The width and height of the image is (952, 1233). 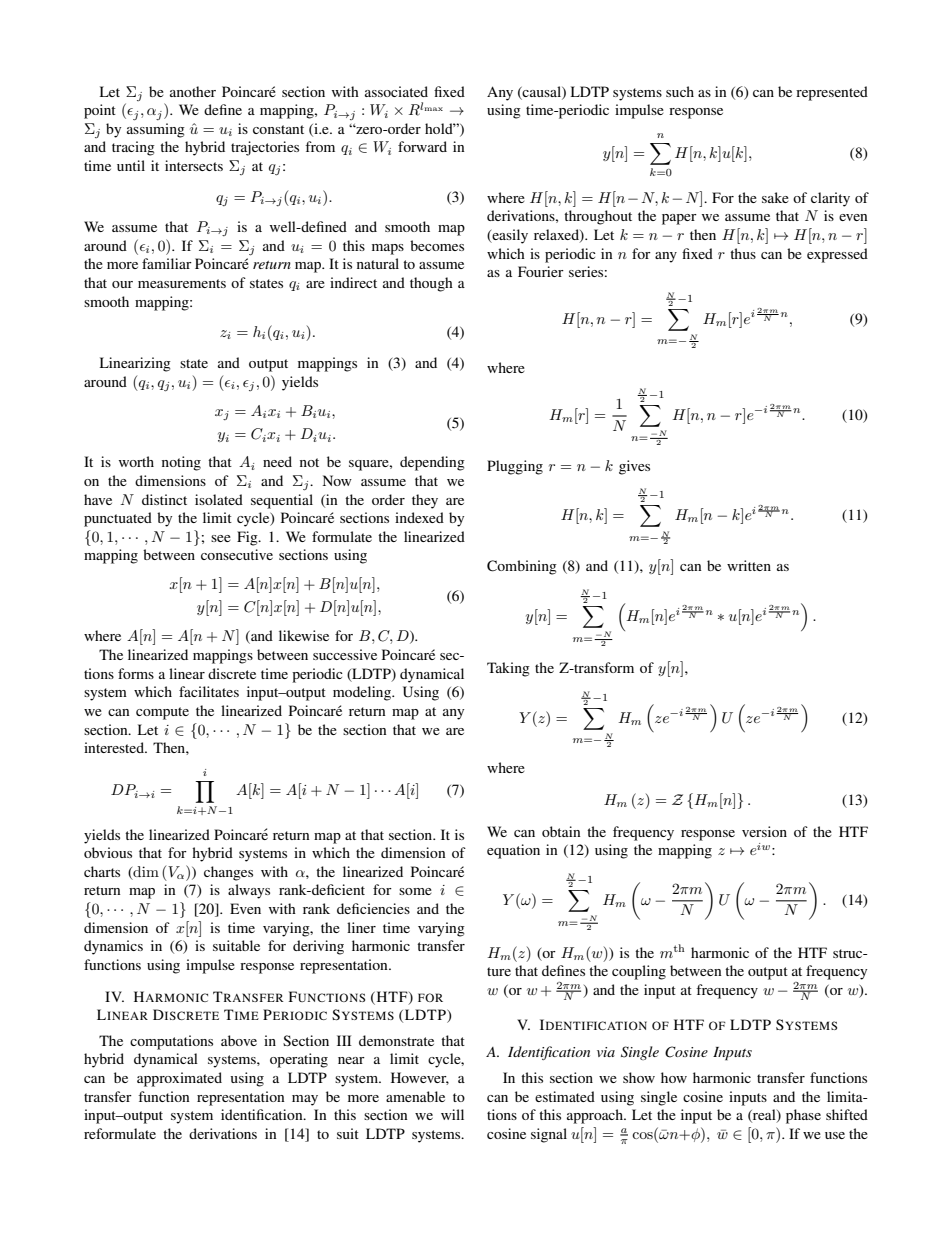 What do you see at coordinates (431, 284) in the image?
I see `though` at bounding box center [431, 284].
